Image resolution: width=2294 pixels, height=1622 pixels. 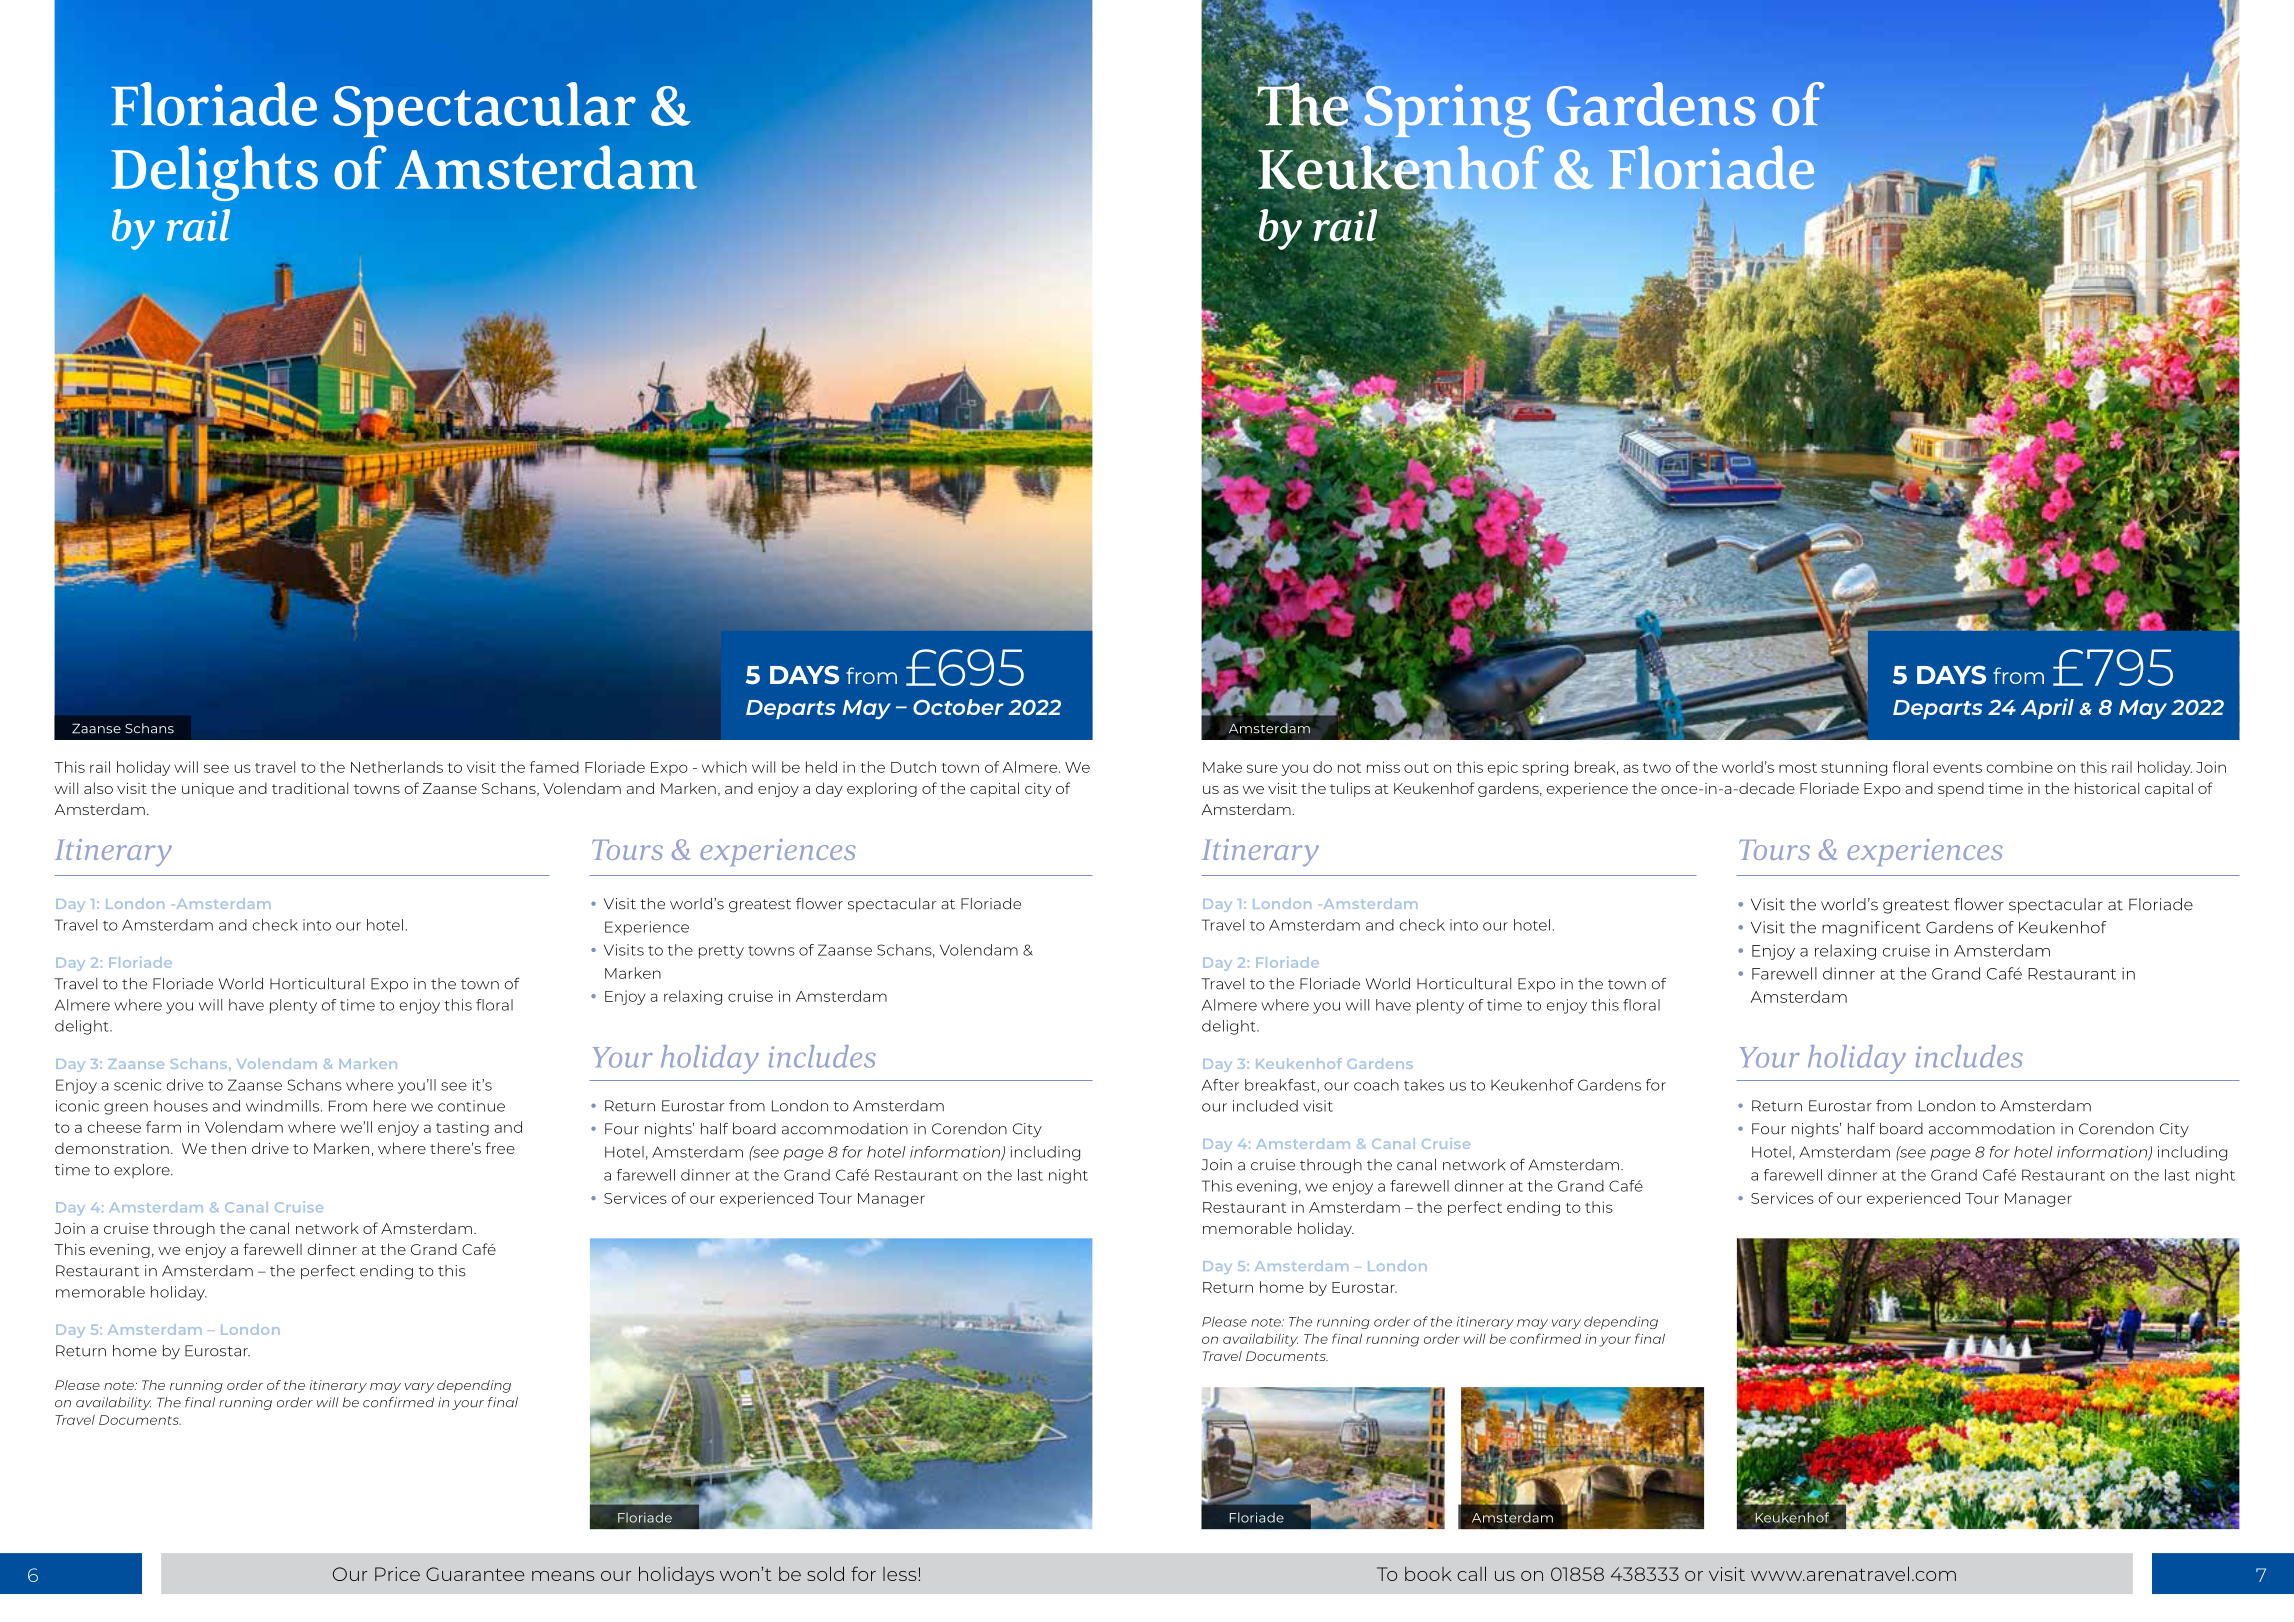 What do you see at coordinates (1220, 1085) in the screenshot?
I see `After` at bounding box center [1220, 1085].
